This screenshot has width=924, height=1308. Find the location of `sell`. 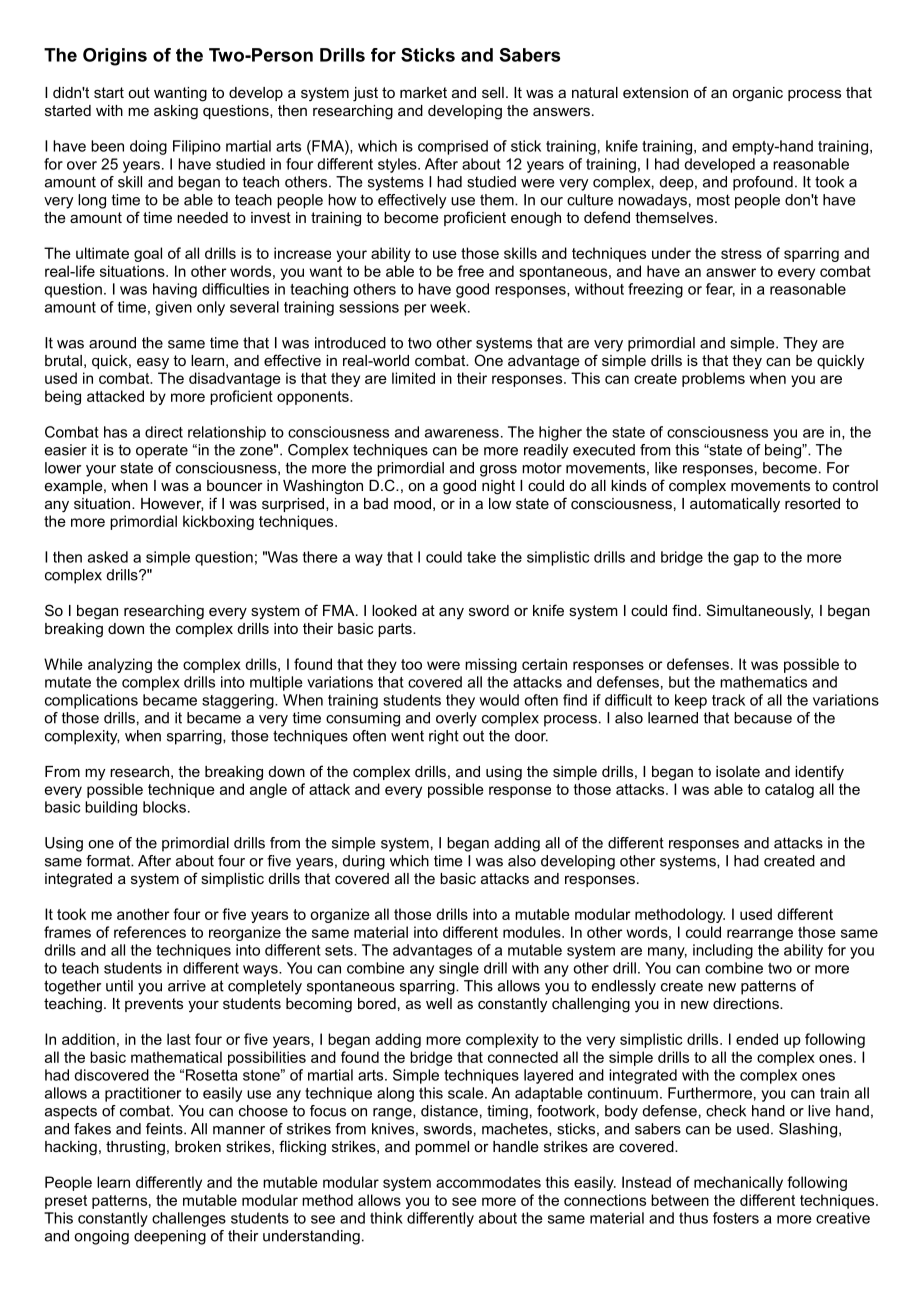

sell is located at coordinates (493, 92).
